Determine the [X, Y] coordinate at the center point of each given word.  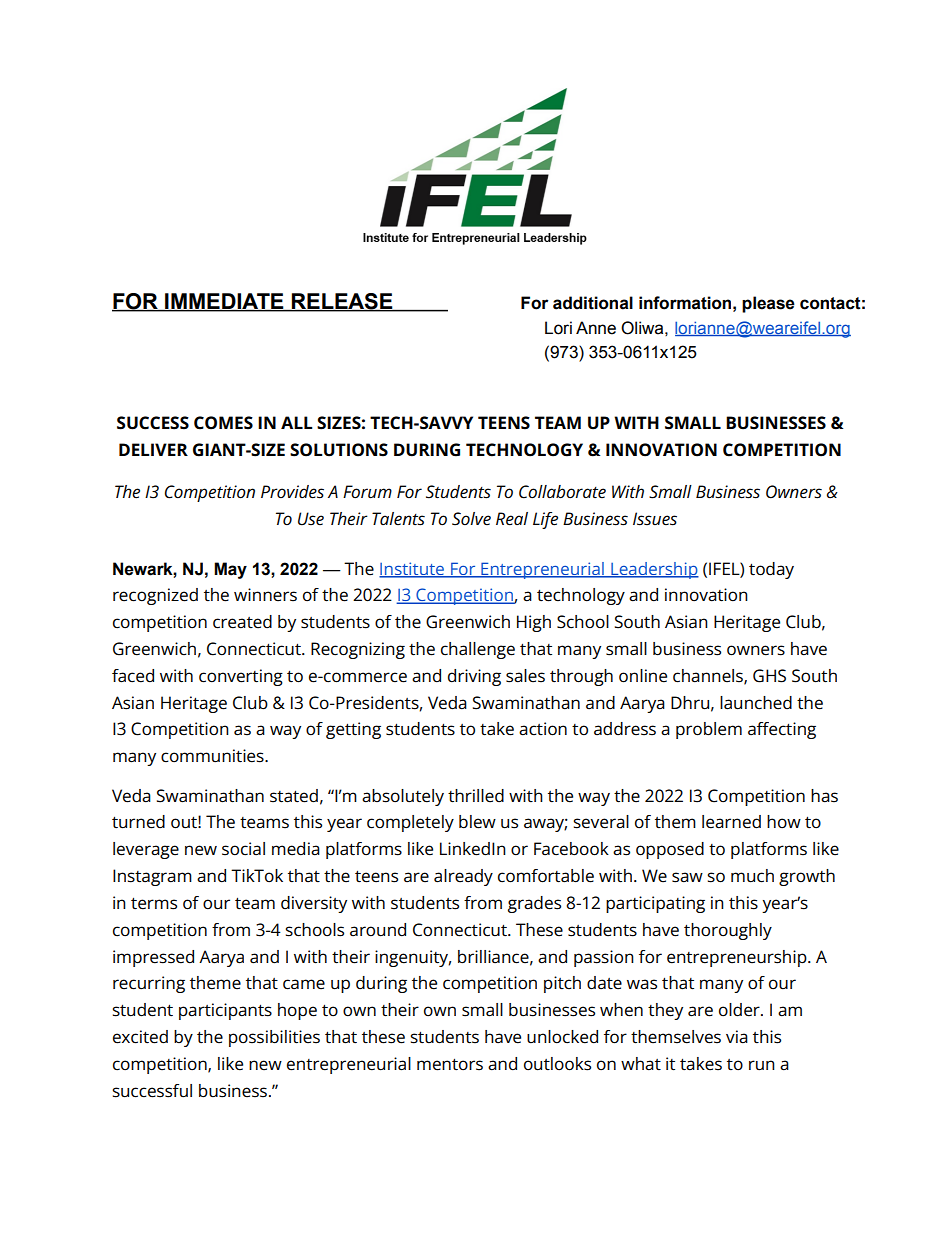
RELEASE [342, 302]
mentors [450, 1065]
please [768, 304]
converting [241, 677]
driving [474, 677]
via [737, 1037]
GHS [769, 676]
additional [593, 303]
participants [225, 1011]
